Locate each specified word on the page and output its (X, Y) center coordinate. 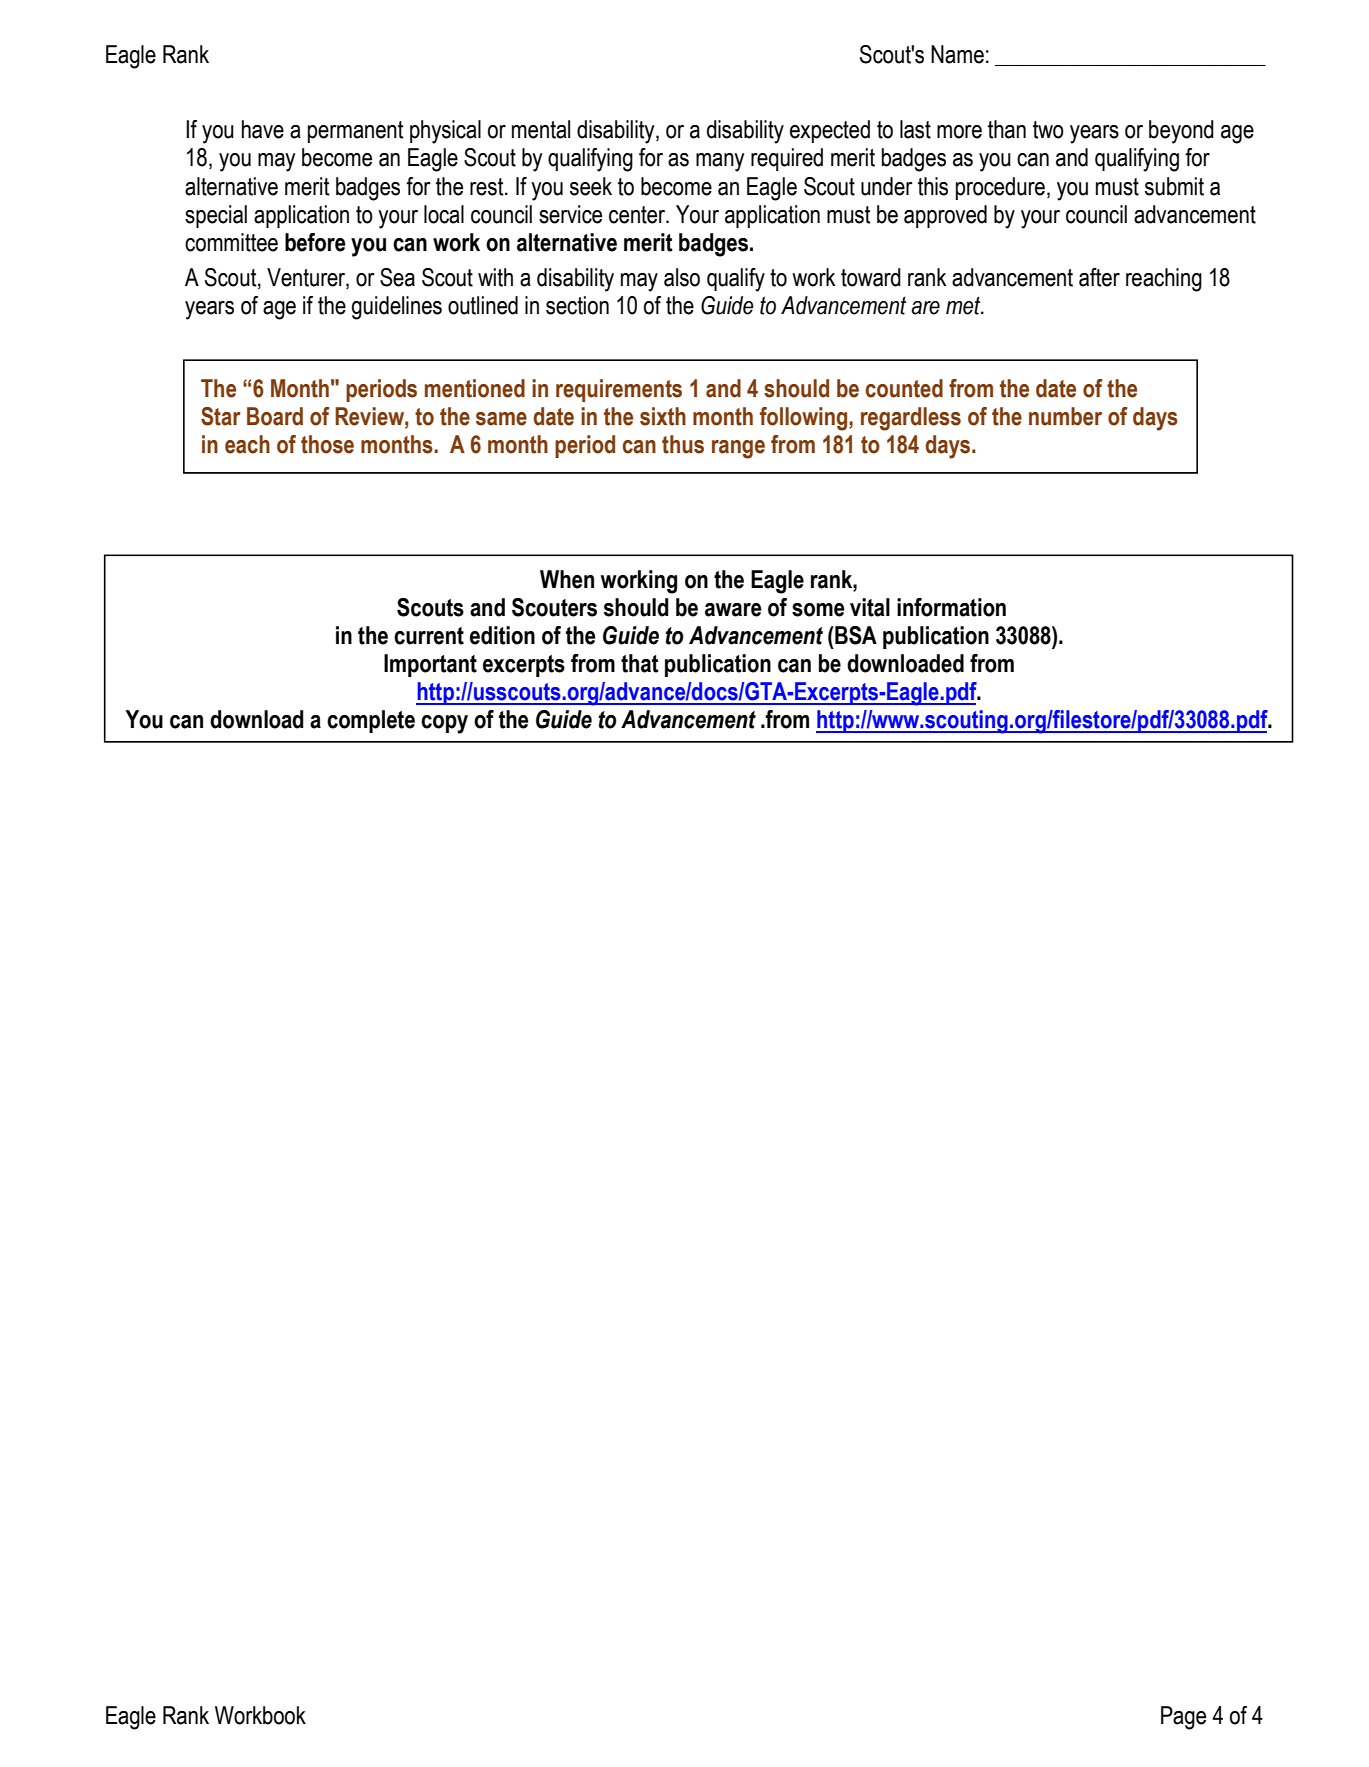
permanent (355, 132)
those (327, 444)
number (1065, 416)
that (640, 663)
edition (502, 635)
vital (870, 607)
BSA (855, 635)
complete (371, 721)
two (1048, 130)
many (720, 162)
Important (430, 665)
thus (683, 444)
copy (444, 724)
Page (1183, 1718)
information (951, 607)
